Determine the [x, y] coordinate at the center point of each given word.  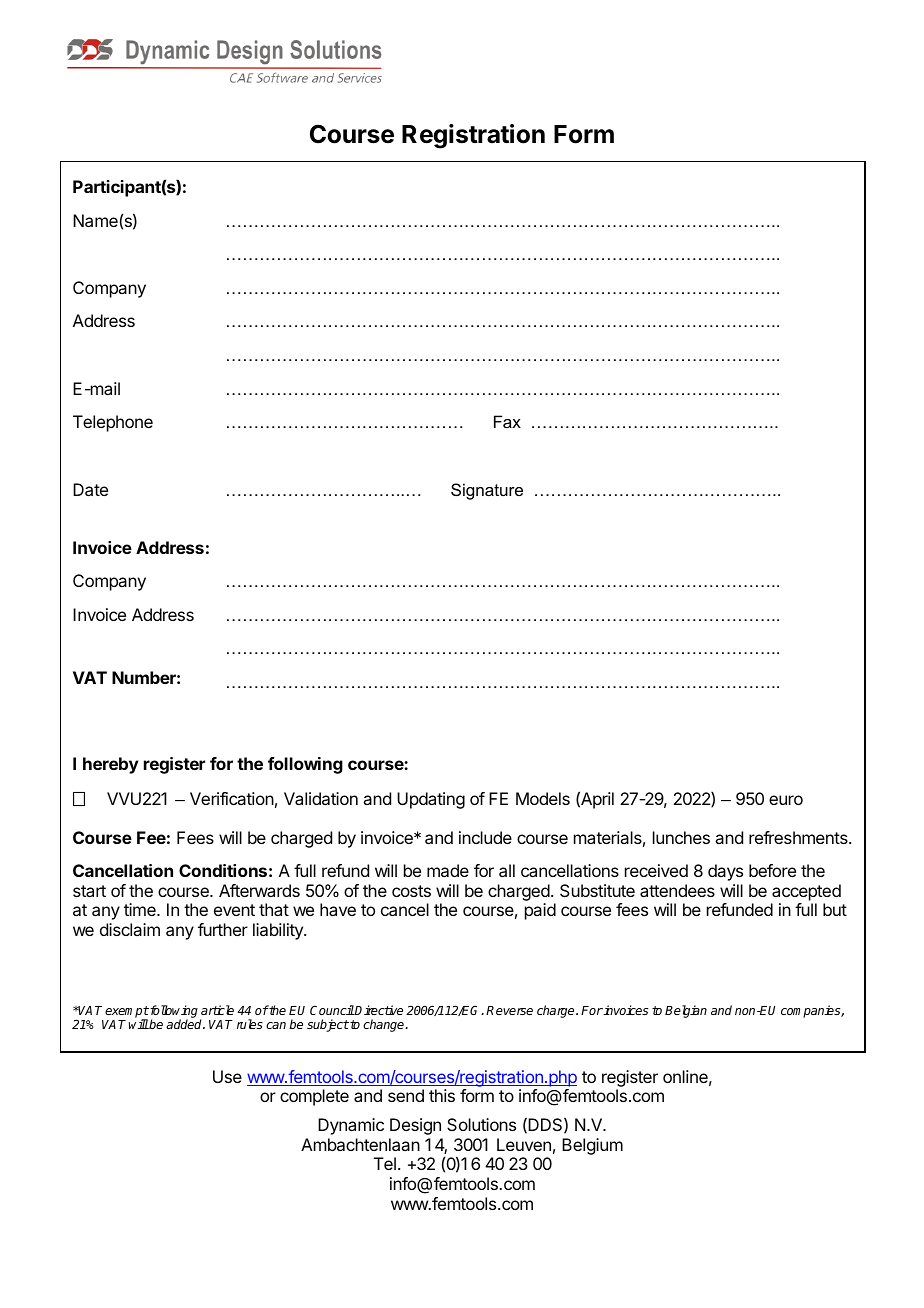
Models [543, 798]
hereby [111, 765]
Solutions [481, 1124]
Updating [431, 800]
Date [90, 489]
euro [786, 800]
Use [227, 1076]
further [223, 929]
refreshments [799, 837]
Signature [487, 491]
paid [540, 911]
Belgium [592, 1146]
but [835, 909]
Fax [507, 421]
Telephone [113, 423]
